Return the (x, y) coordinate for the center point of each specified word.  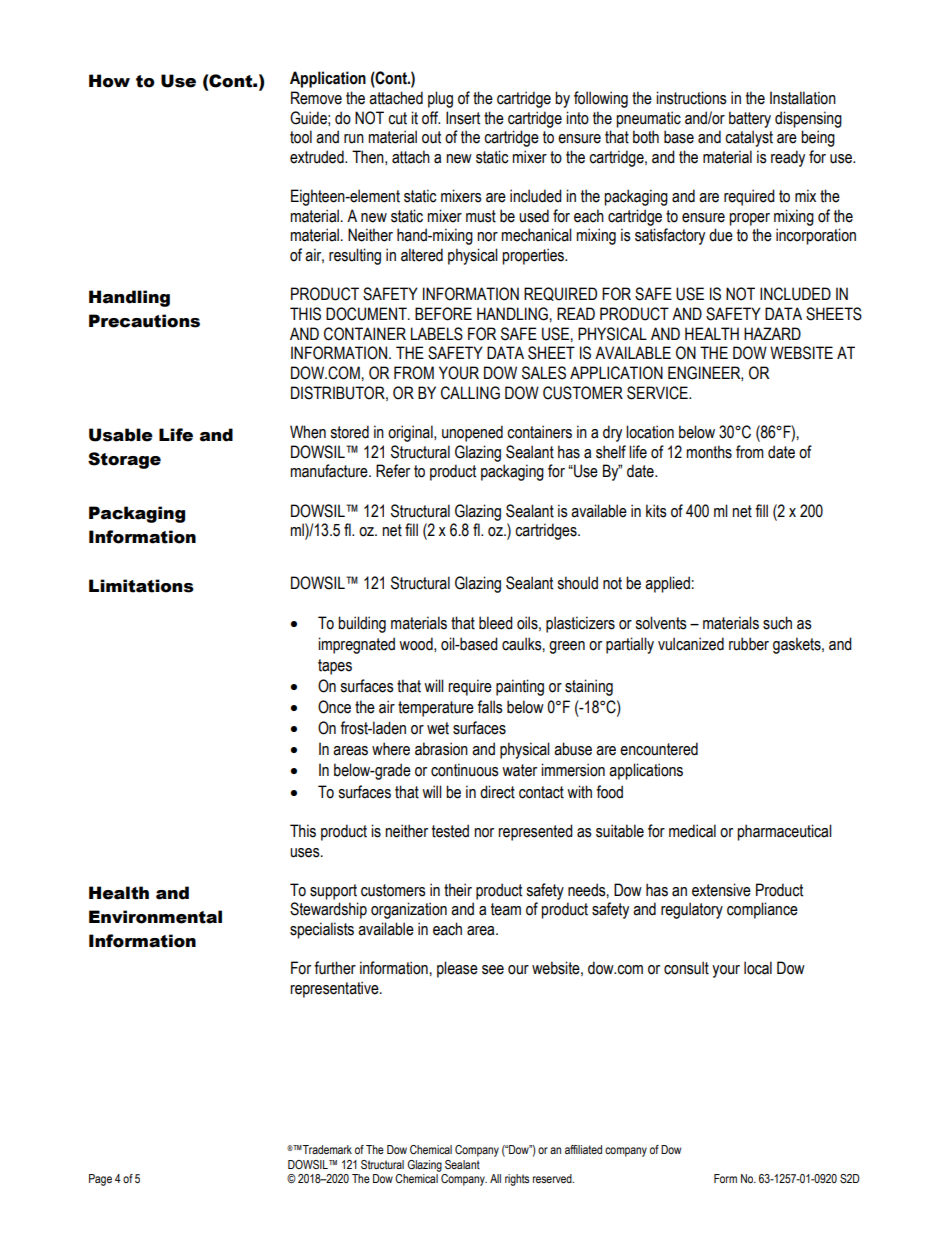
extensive (721, 890)
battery (750, 119)
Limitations (141, 586)
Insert (463, 118)
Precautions (144, 321)
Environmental (155, 917)
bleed (496, 623)
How (109, 81)
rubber (749, 644)
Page (100, 1180)
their (458, 890)
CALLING (470, 393)
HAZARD (772, 333)
